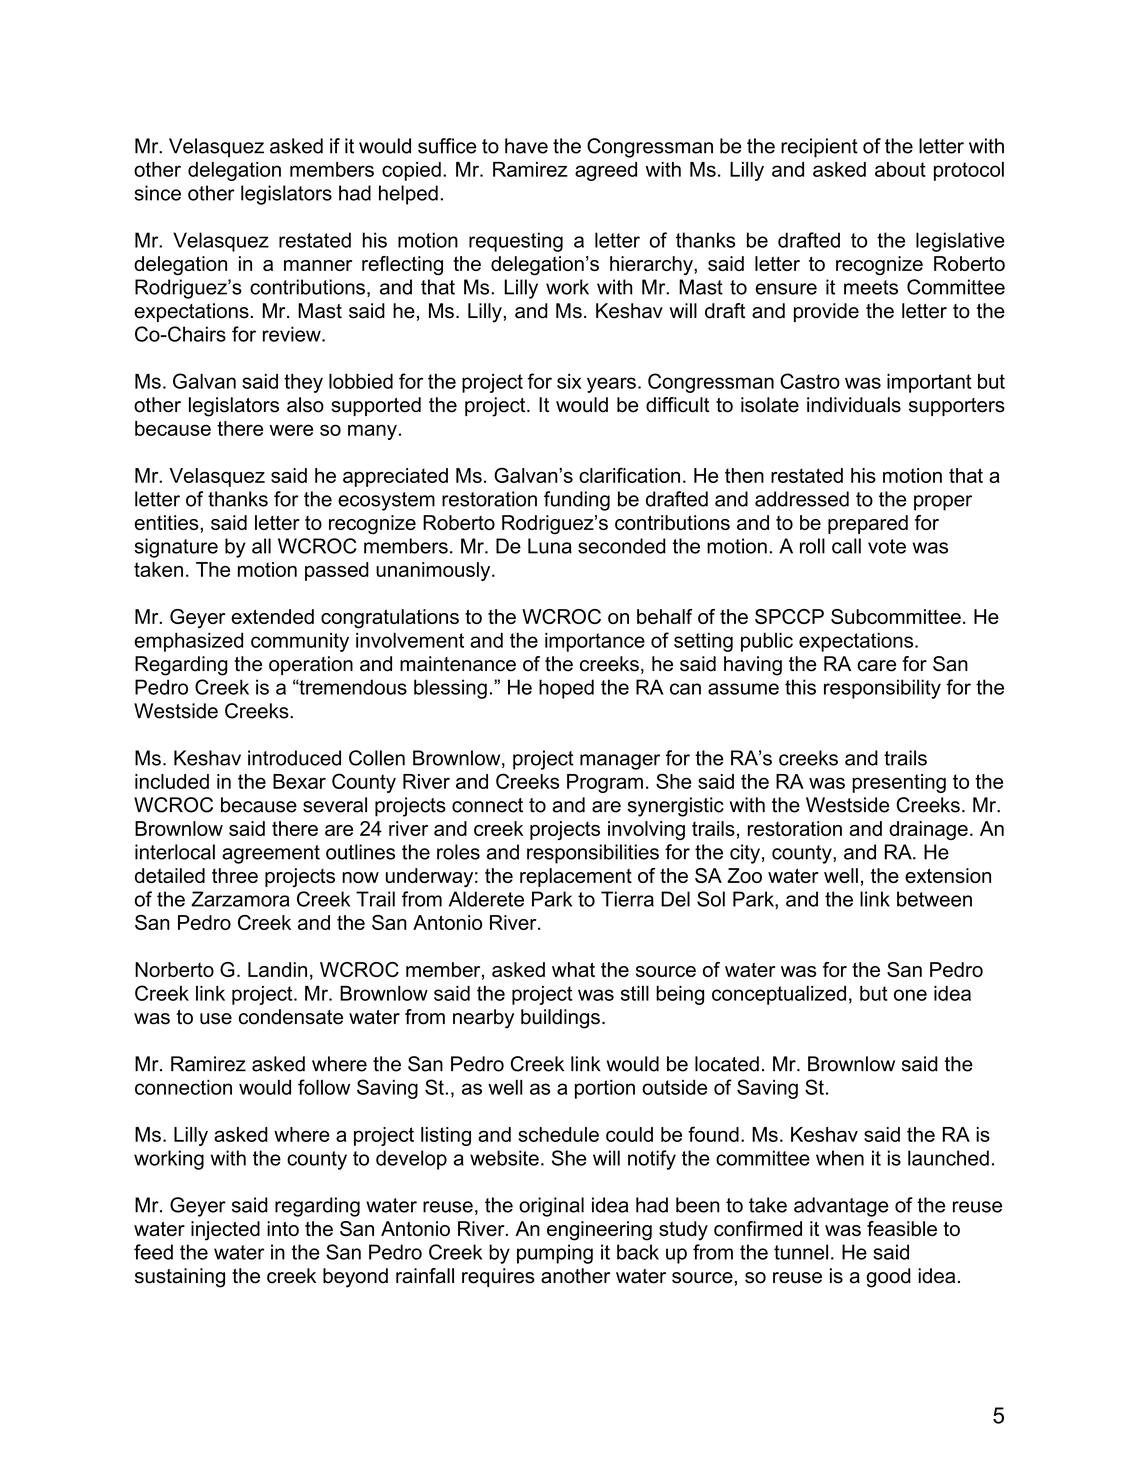 The image size is (1139, 1474). Describe the element at coordinates (157, 193) in the image. I see `since` at that location.
